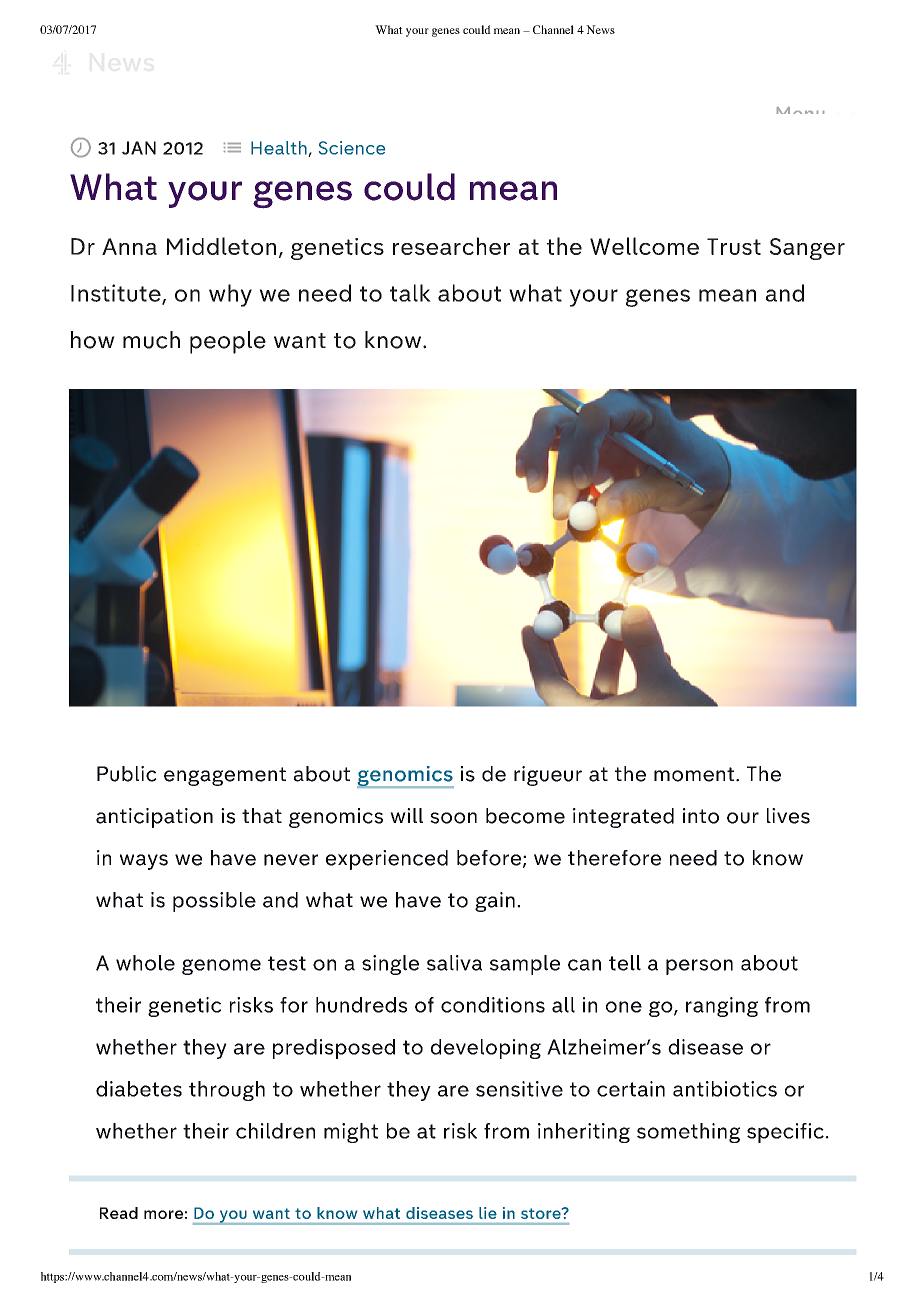 The height and width of the screenshot is (1307, 924). What do you see at coordinates (688, 1133) in the screenshot?
I see `something` at bounding box center [688, 1133].
